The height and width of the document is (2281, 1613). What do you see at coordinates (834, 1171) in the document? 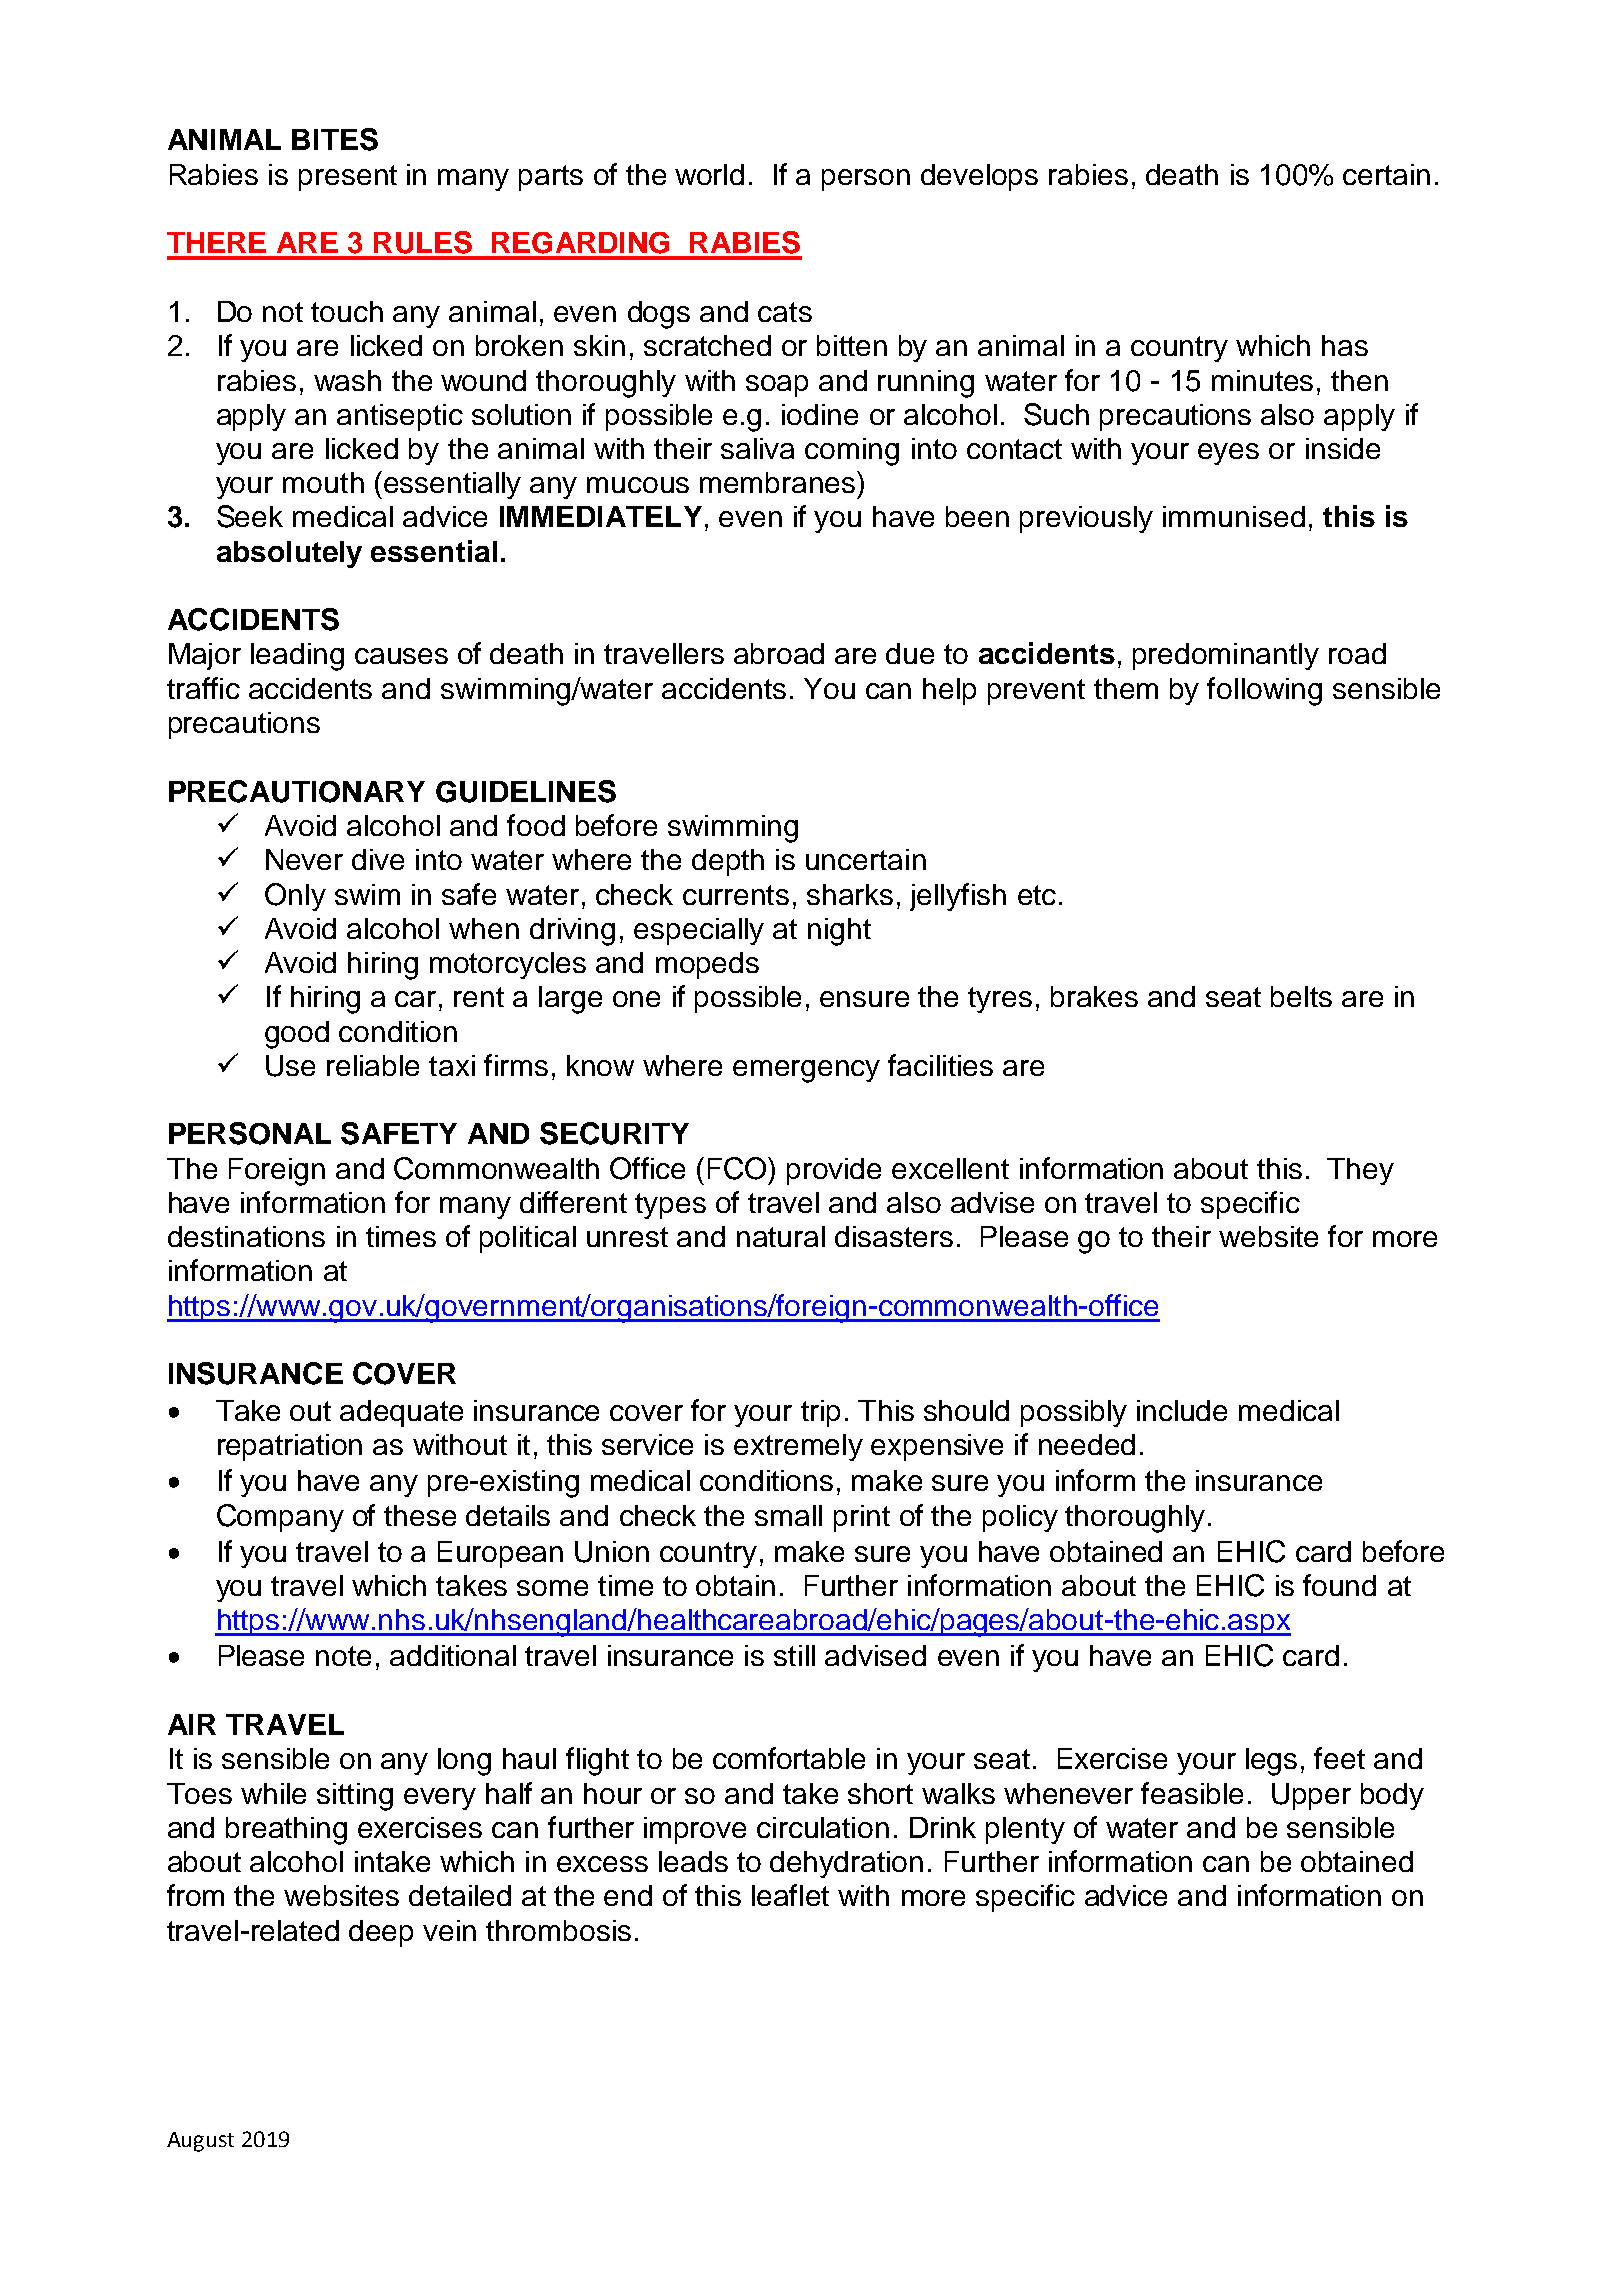
I see `provide` at bounding box center [834, 1171].
